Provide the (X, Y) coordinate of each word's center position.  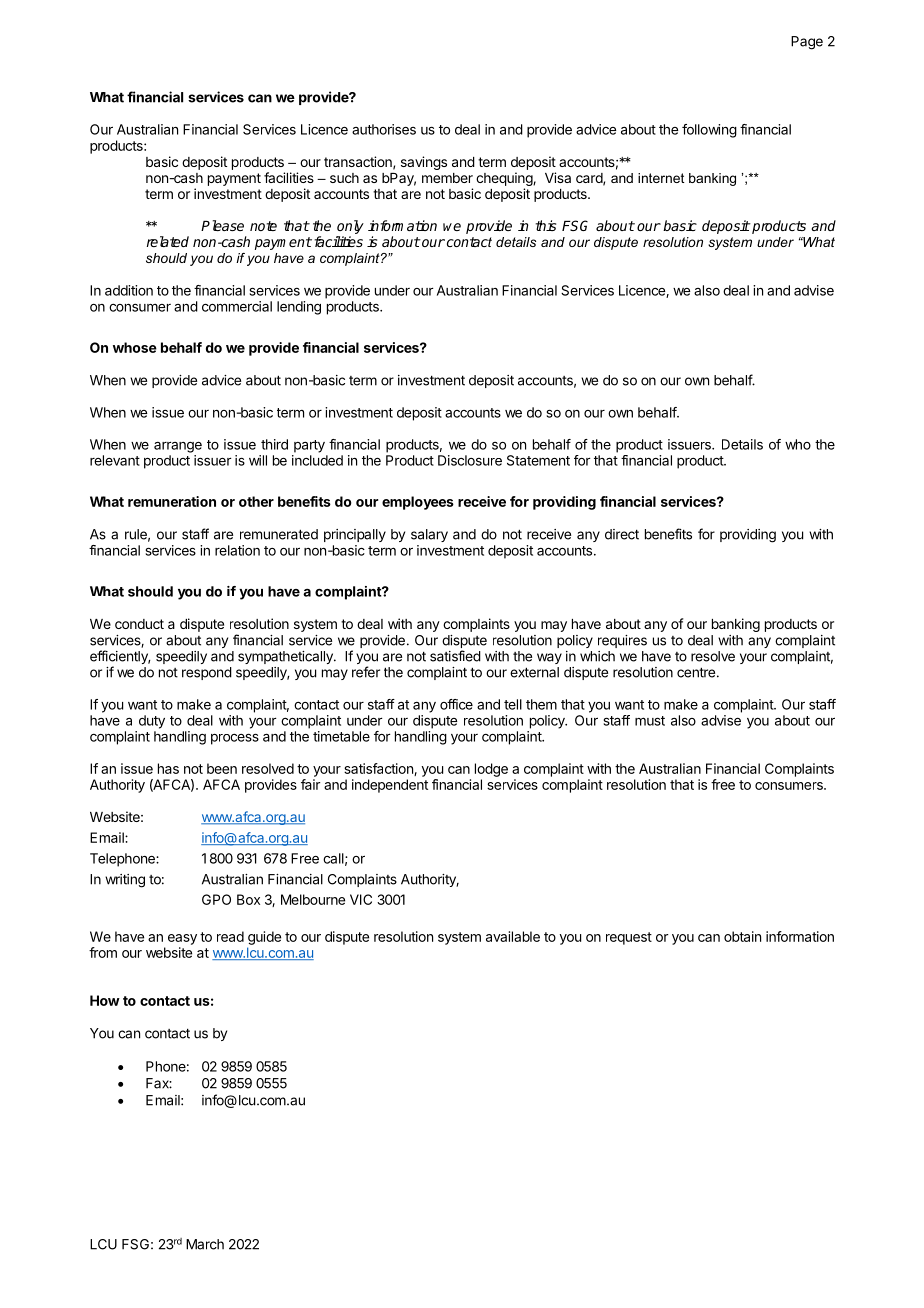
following (709, 131)
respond (207, 673)
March (205, 1244)
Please (222, 225)
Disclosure (470, 460)
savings (424, 163)
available (513, 936)
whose (135, 347)
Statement (538, 460)
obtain (742, 936)
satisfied (455, 656)
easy (182, 939)
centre (696, 672)
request (629, 938)
